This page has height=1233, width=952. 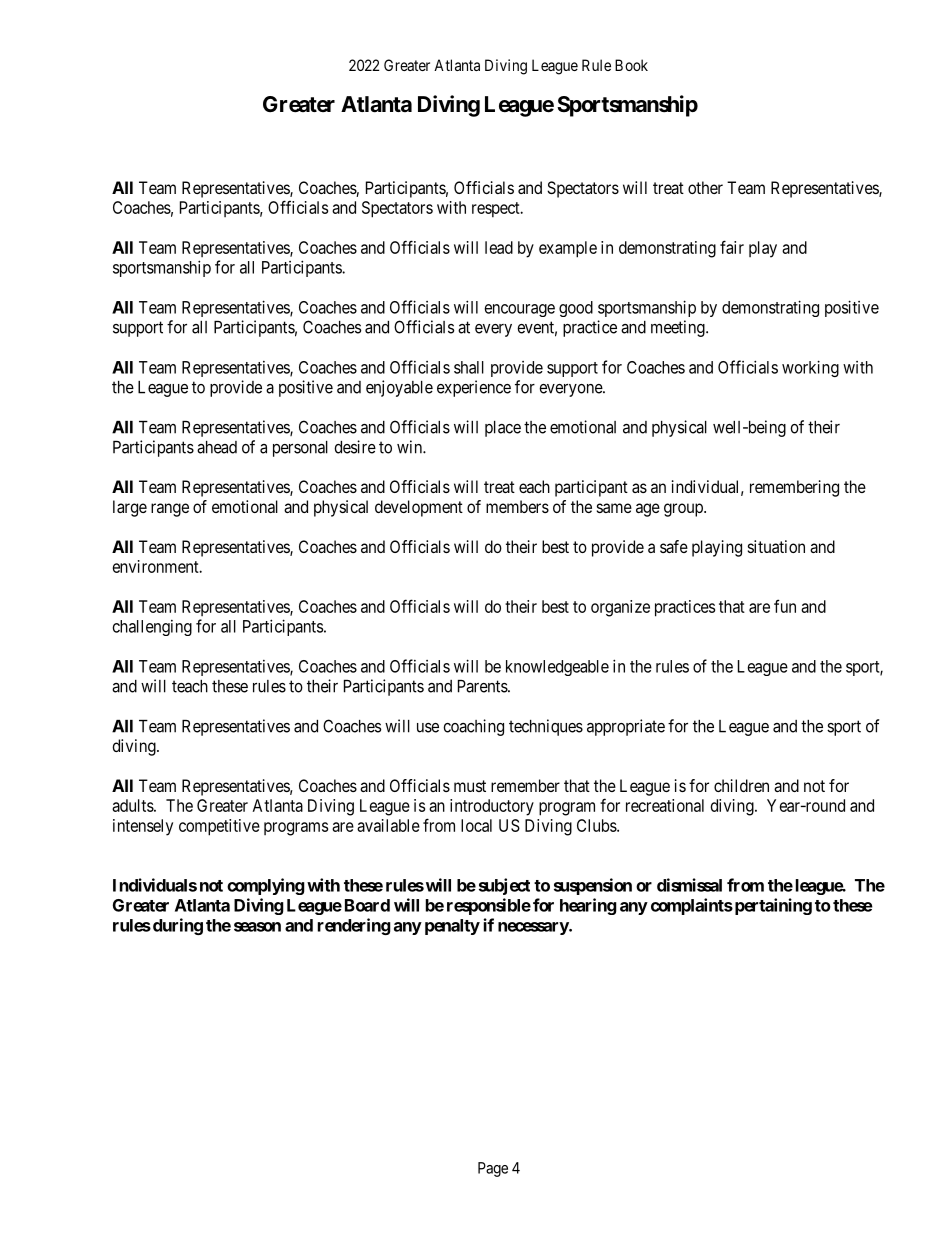 What do you see at coordinates (493, 1169) in the page?
I see `Page` at bounding box center [493, 1169].
